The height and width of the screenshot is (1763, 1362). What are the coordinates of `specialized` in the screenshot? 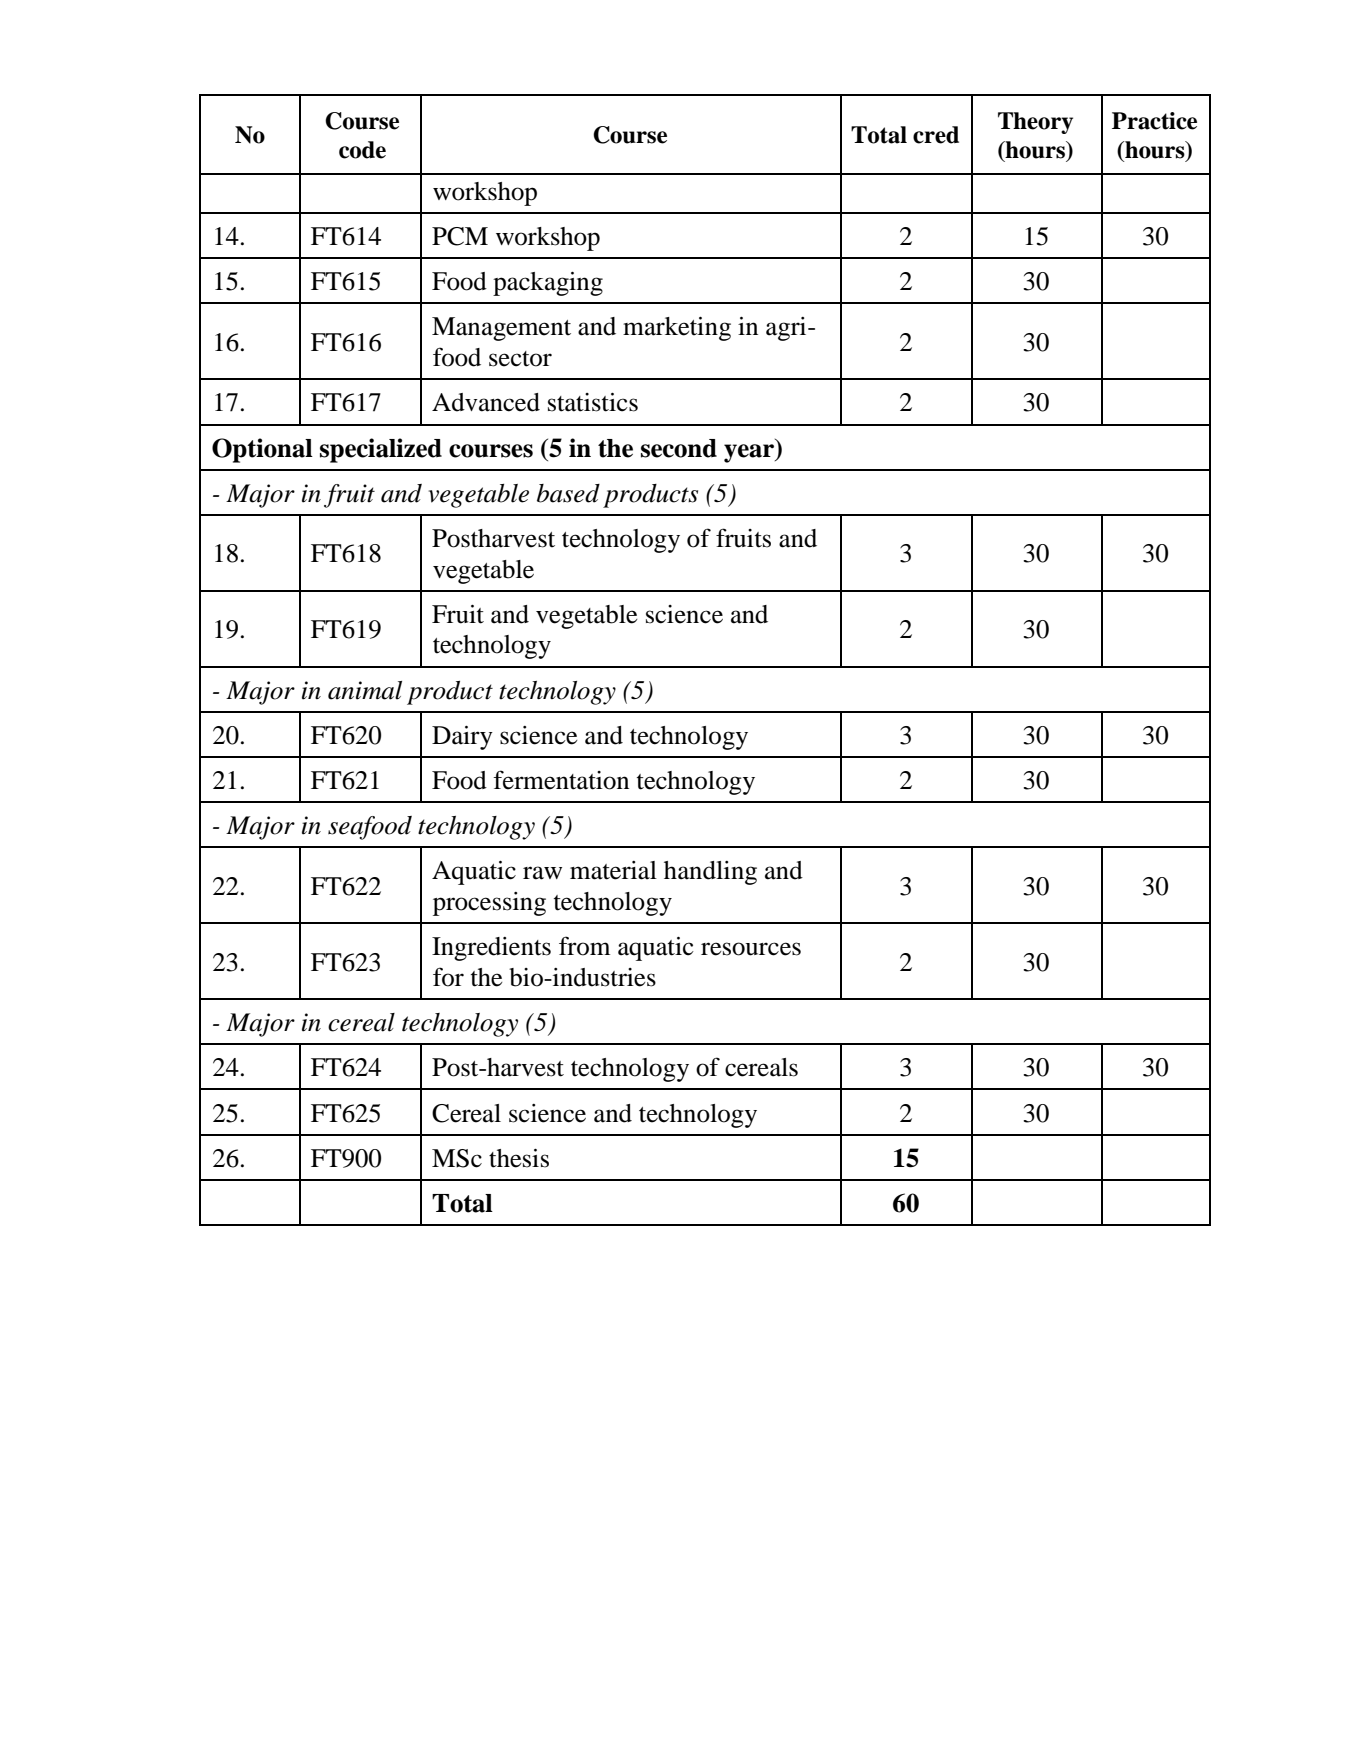 It's located at (381, 450).
